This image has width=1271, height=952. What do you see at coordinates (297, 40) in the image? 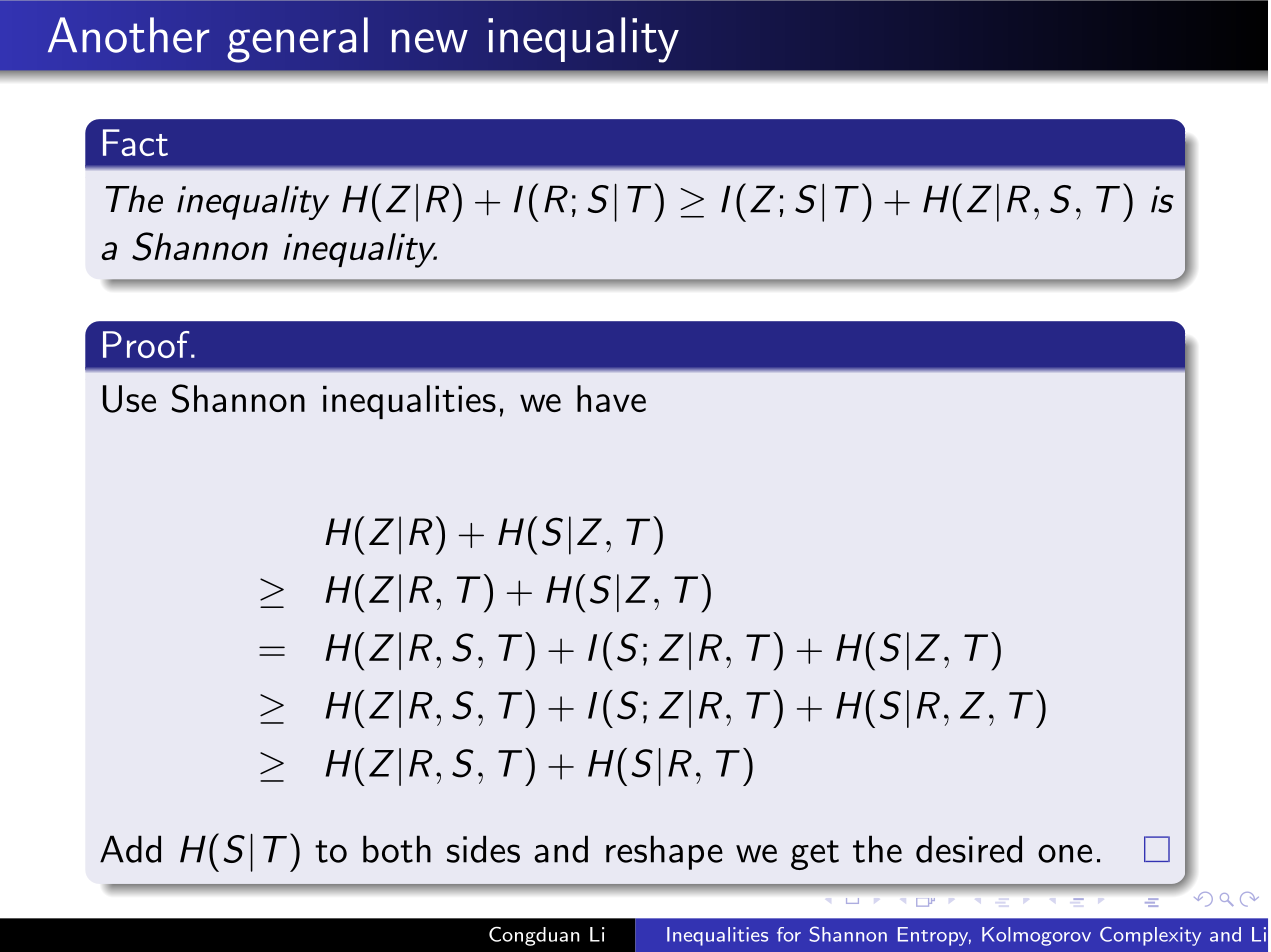
I see `general` at bounding box center [297, 40].
